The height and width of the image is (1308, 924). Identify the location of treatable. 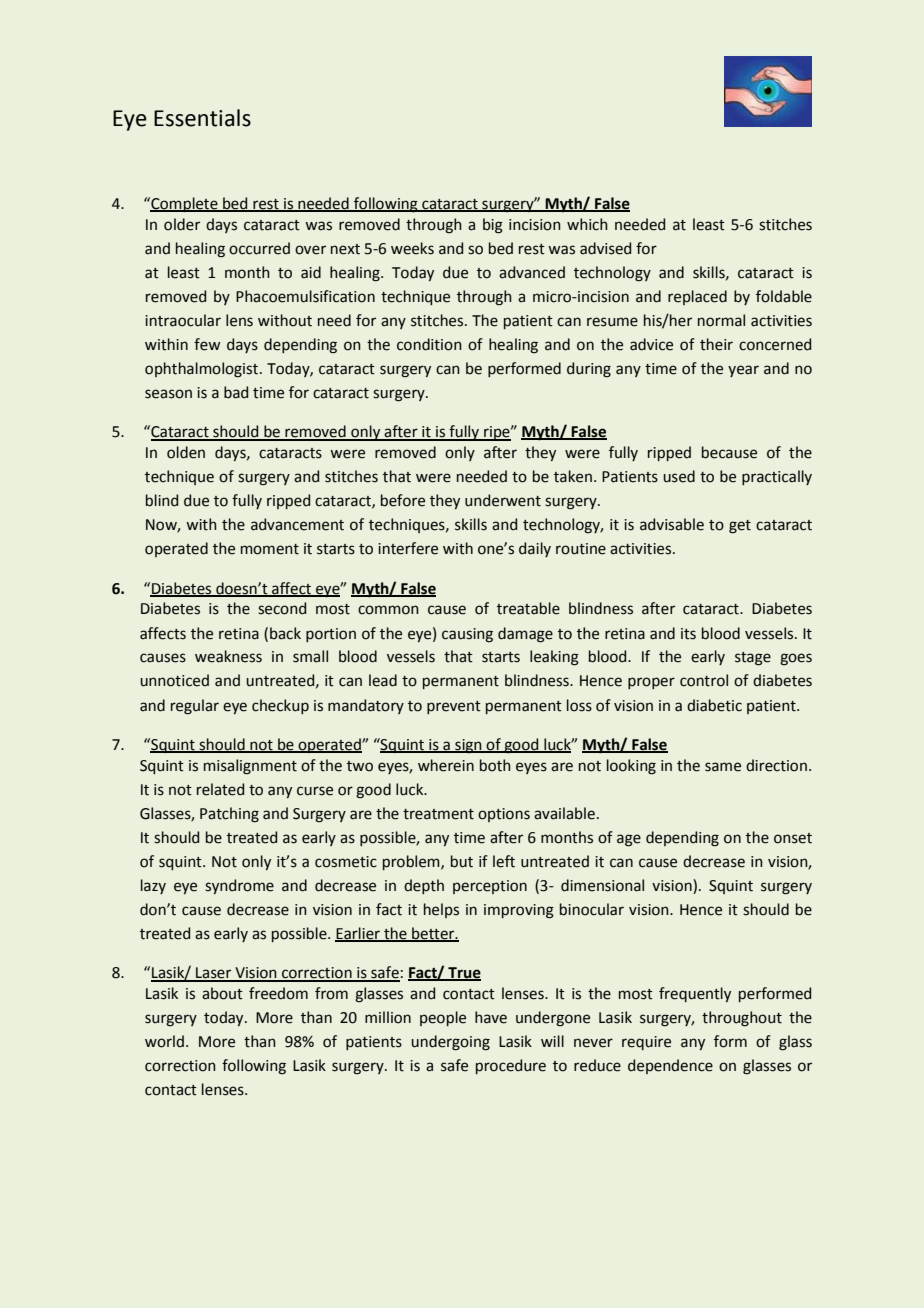
(528, 608).
